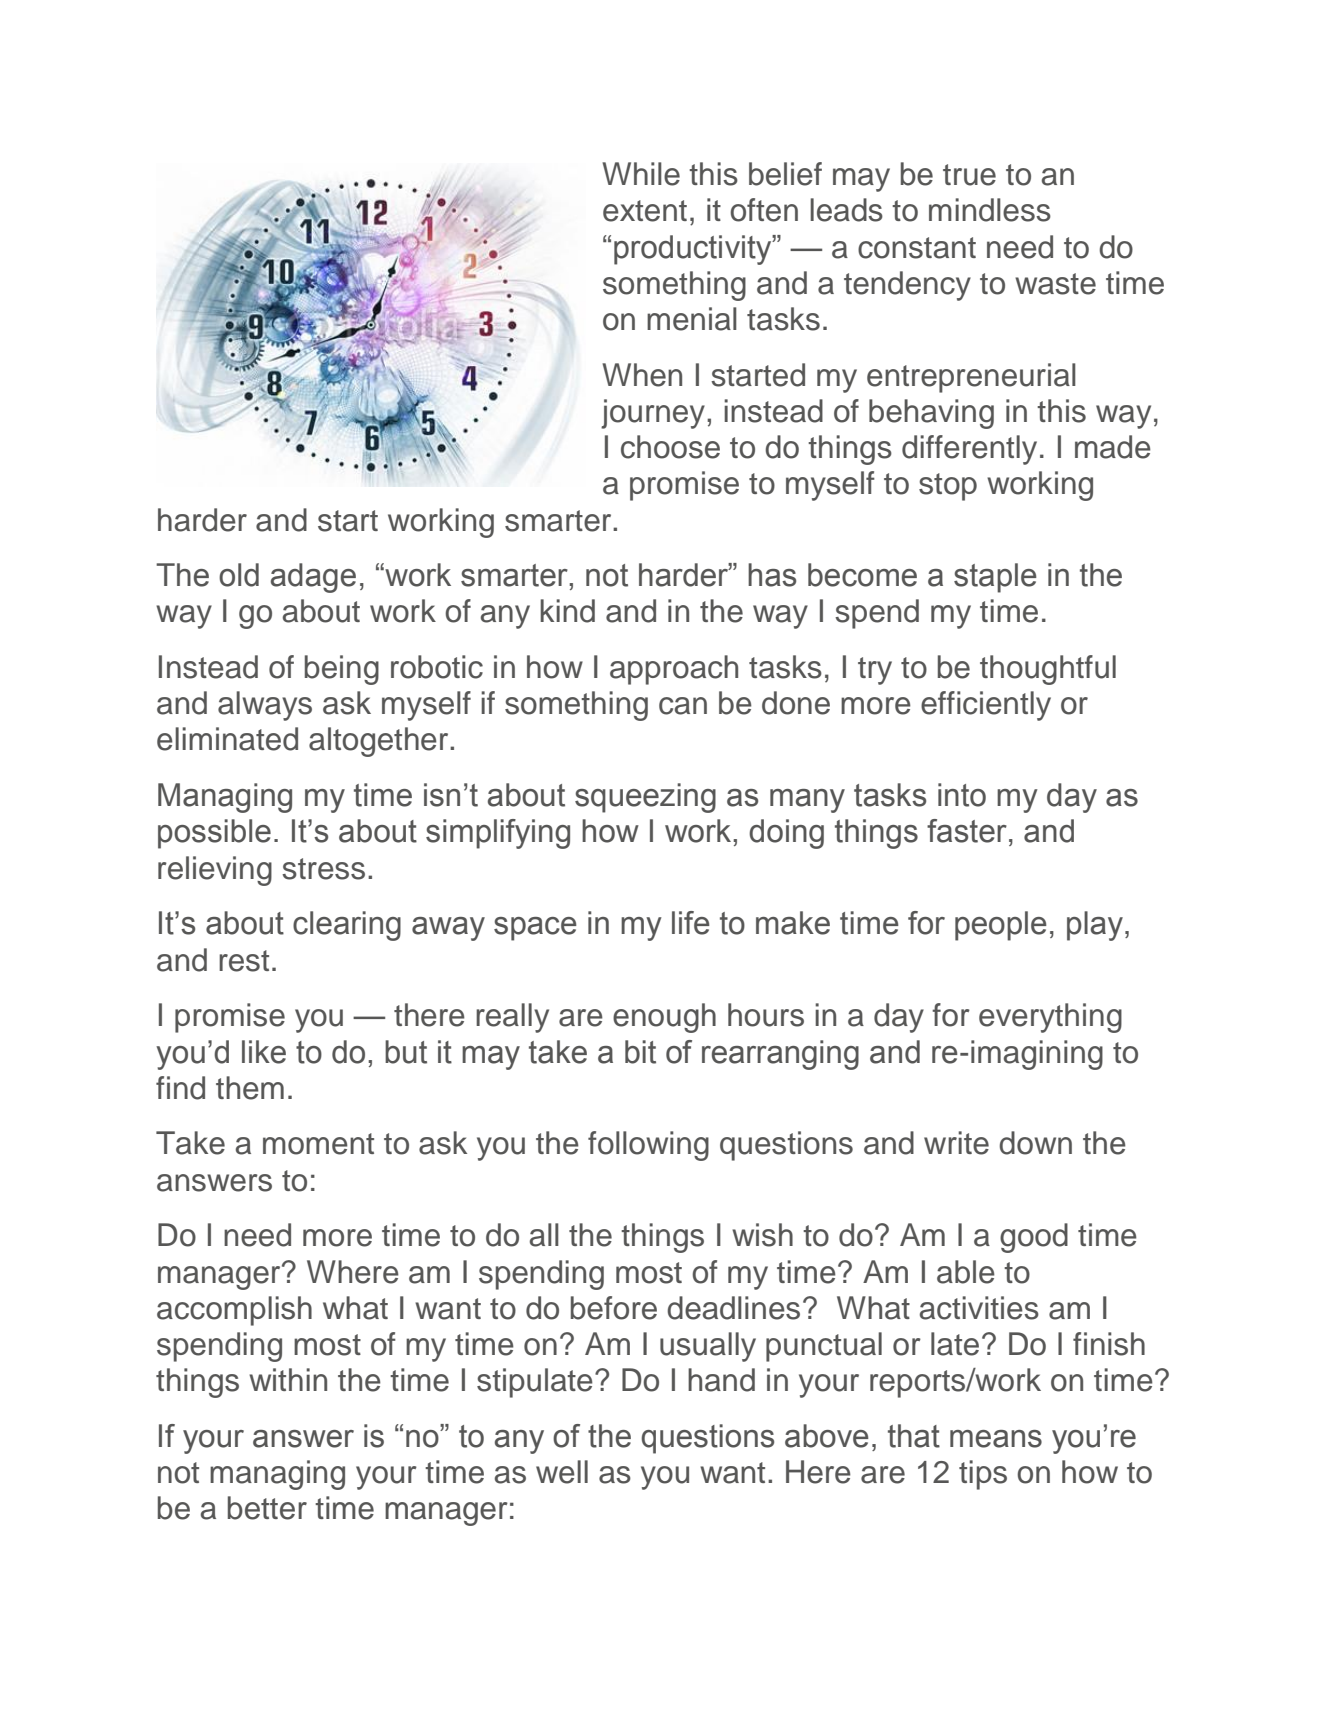 The width and height of the screenshot is (1328, 1719). What do you see at coordinates (995, 578) in the screenshot?
I see `staple` at bounding box center [995, 578].
